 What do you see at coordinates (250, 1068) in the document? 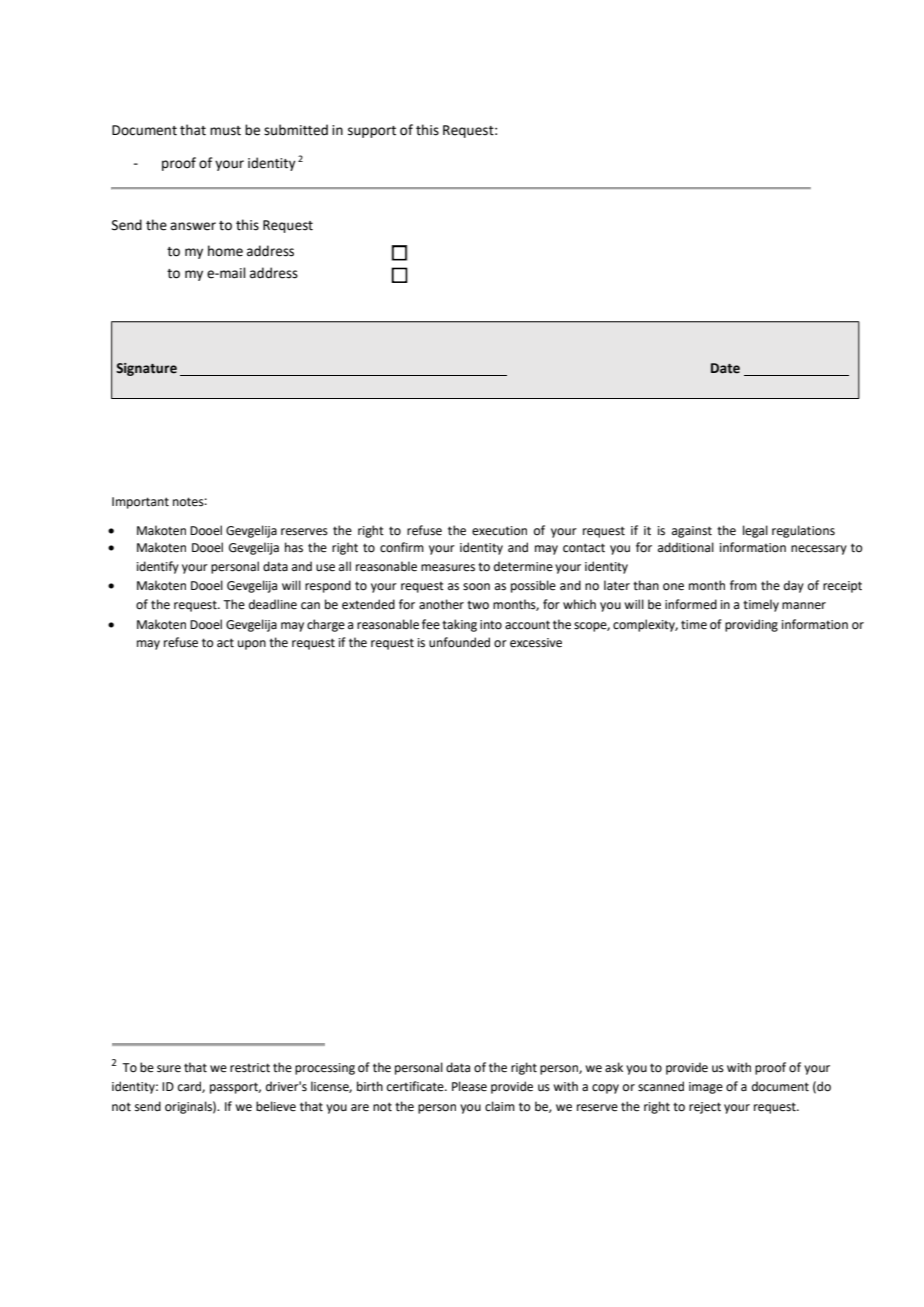
I see `restrict` at bounding box center [250, 1068].
